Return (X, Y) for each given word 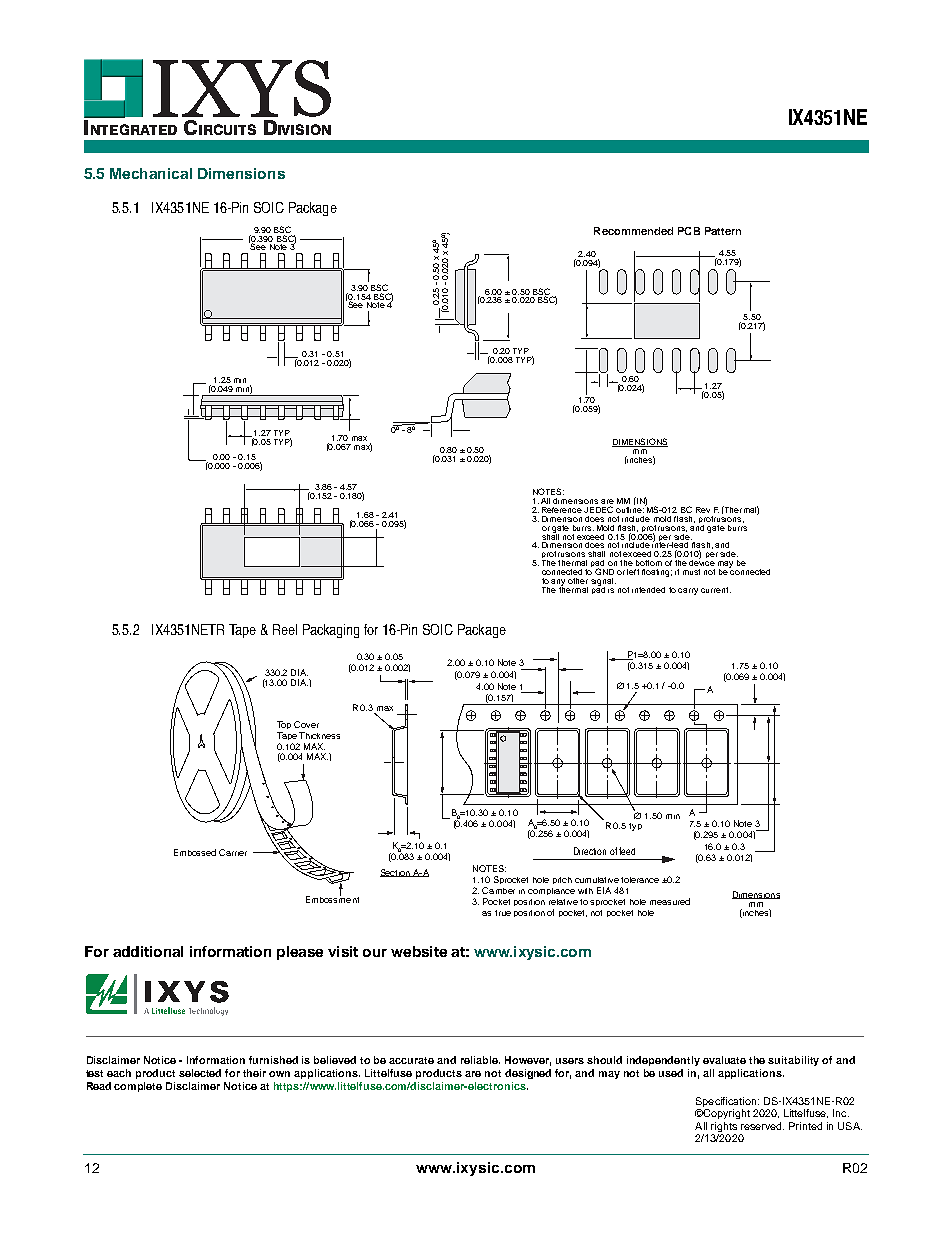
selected (200, 1073)
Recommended (633, 231)
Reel (285, 629)
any (558, 583)
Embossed (195, 852)
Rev (703, 510)
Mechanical (151, 173)
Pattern (723, 231)
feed (627, 851)
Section (396, 873)
